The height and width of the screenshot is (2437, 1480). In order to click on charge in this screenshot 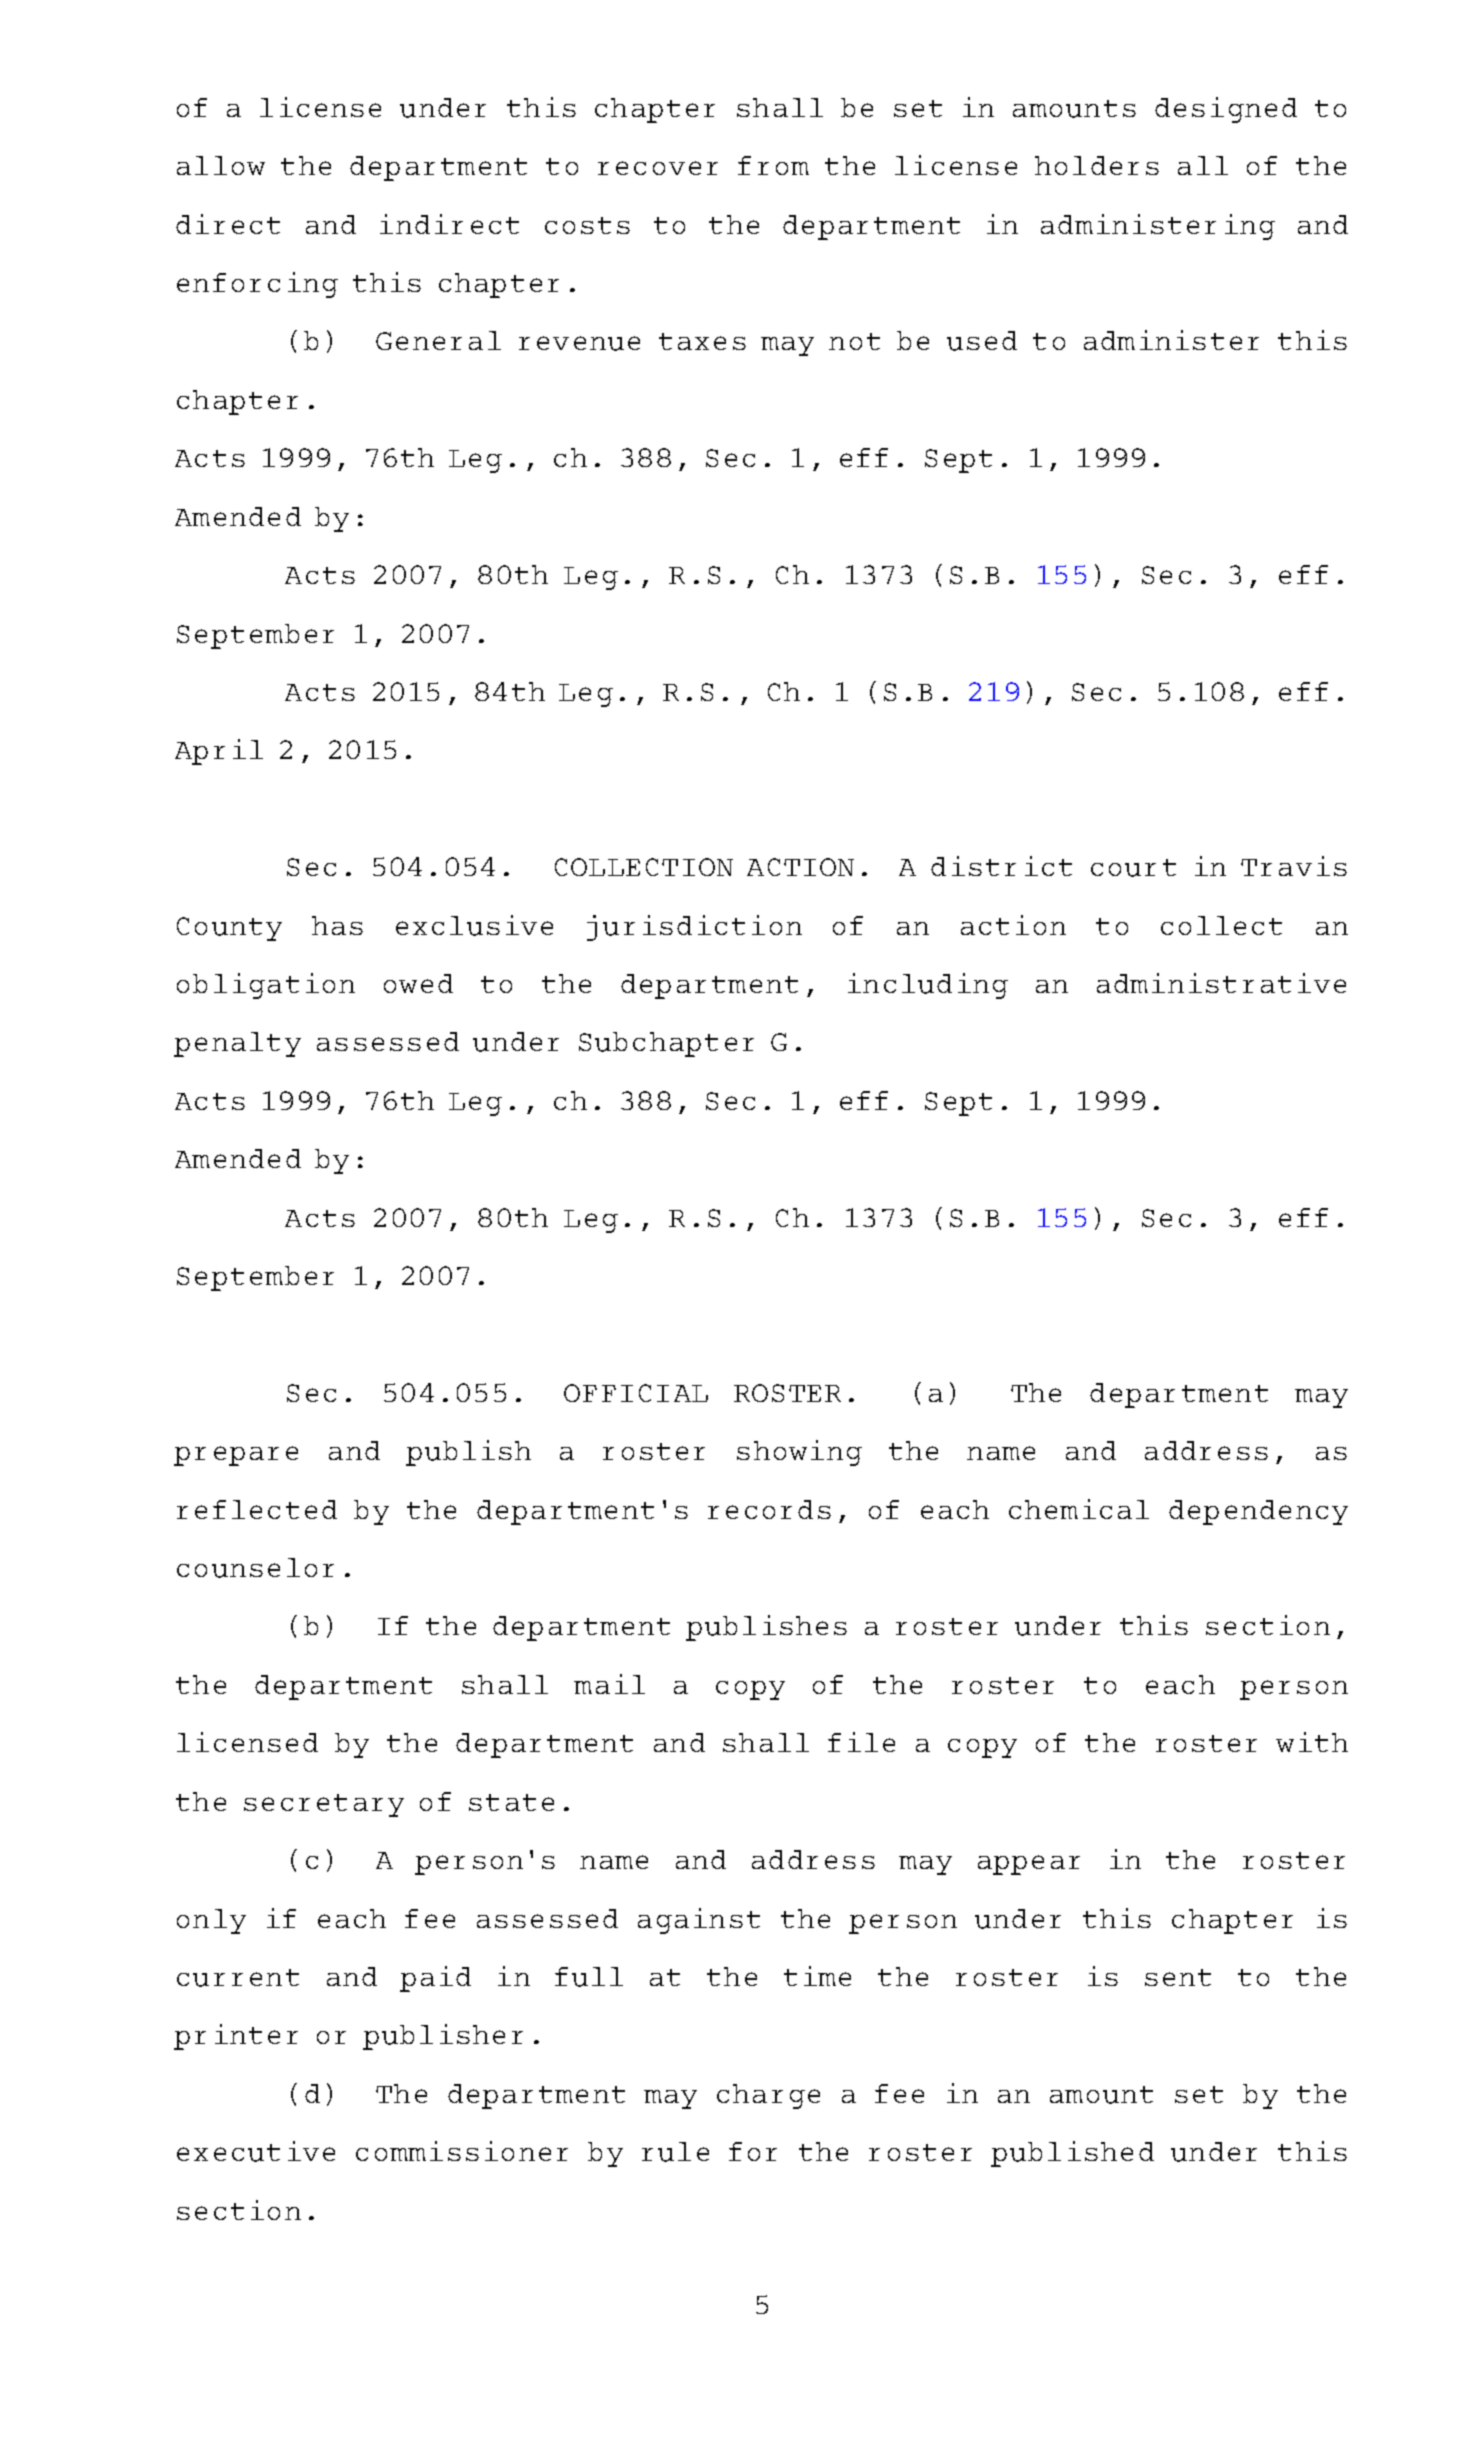, I will do `click(768, 2096)`.
